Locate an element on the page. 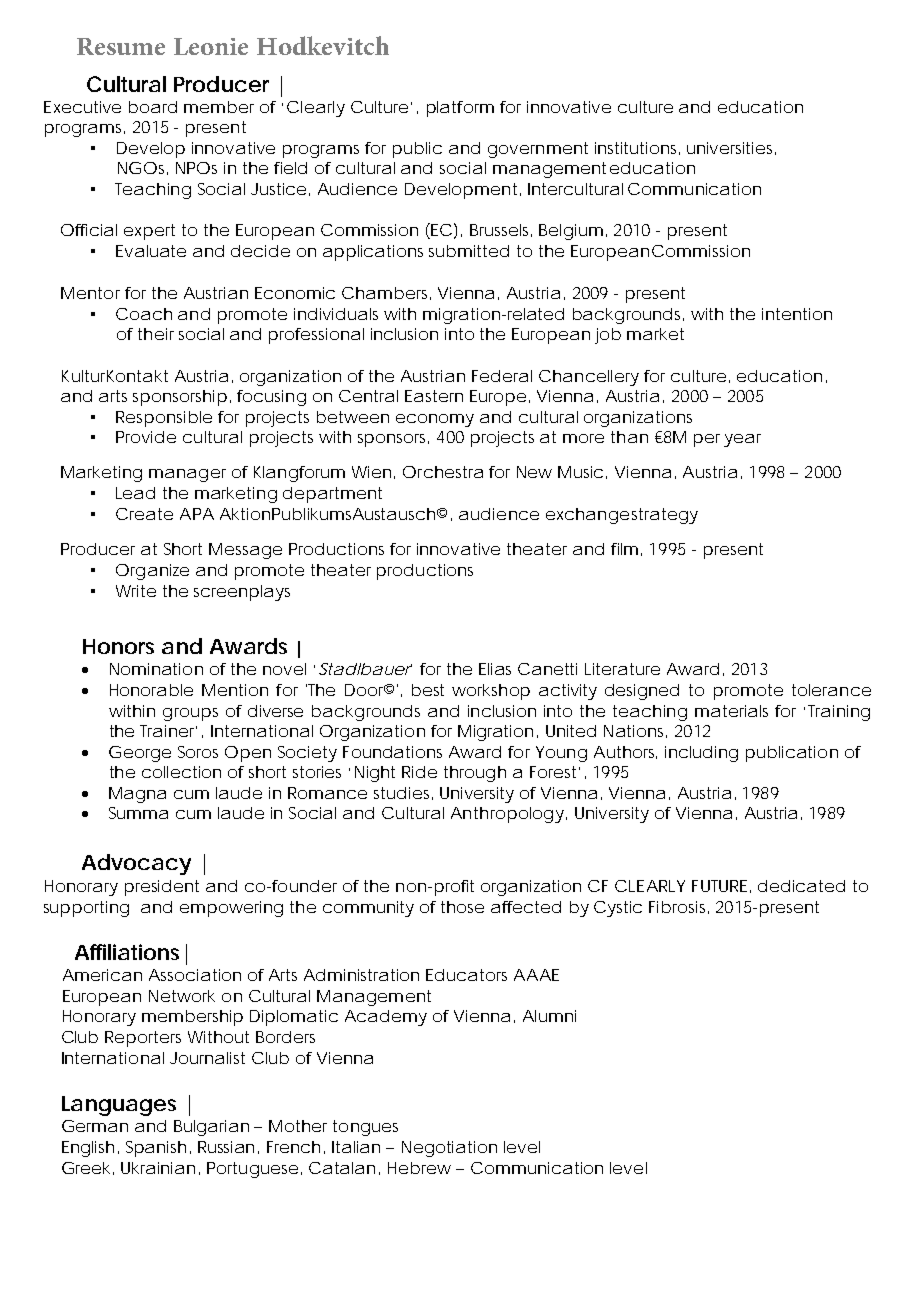  government is located at coordinates (538, 150).
